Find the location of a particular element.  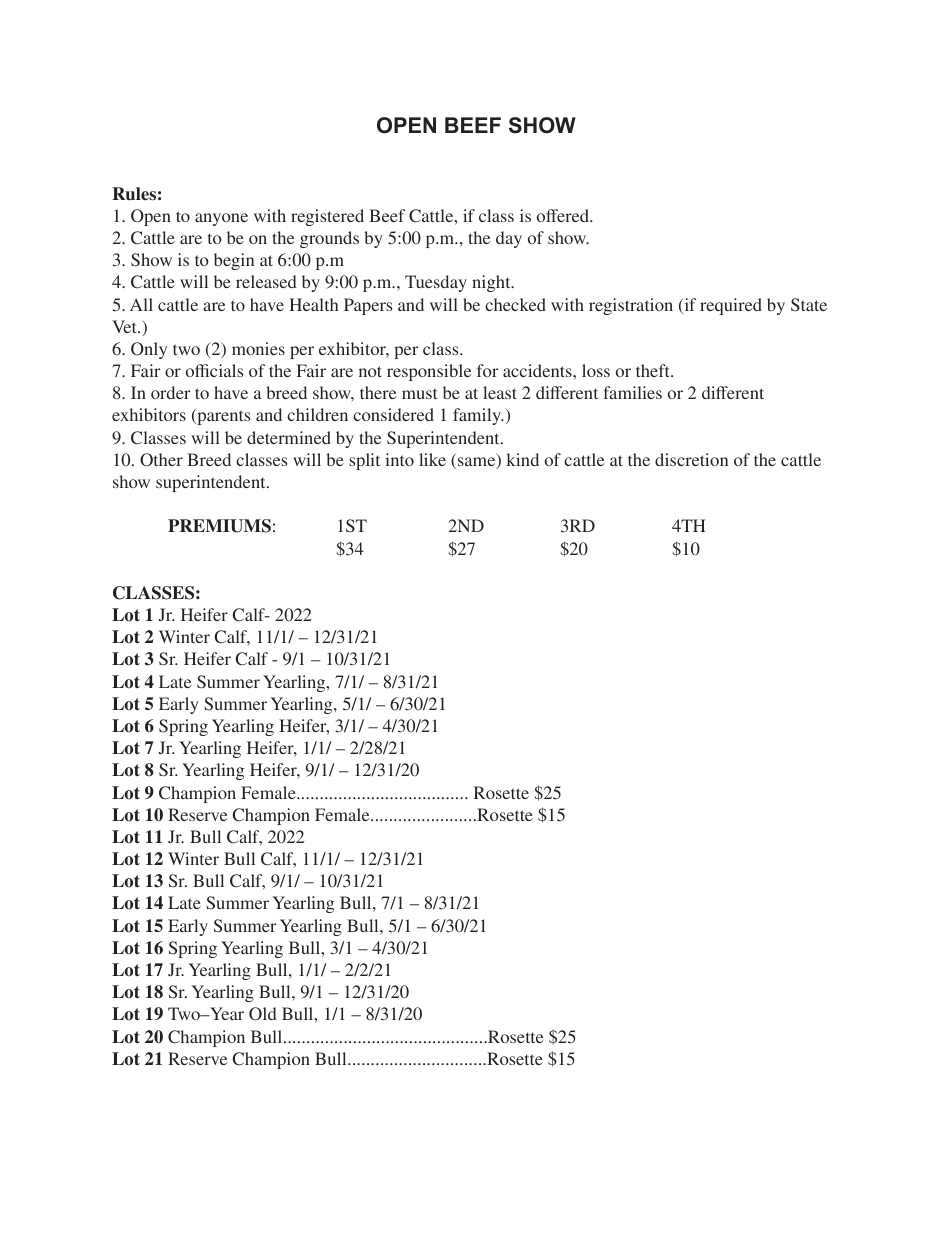

family is located at coordinates (478, 416).
